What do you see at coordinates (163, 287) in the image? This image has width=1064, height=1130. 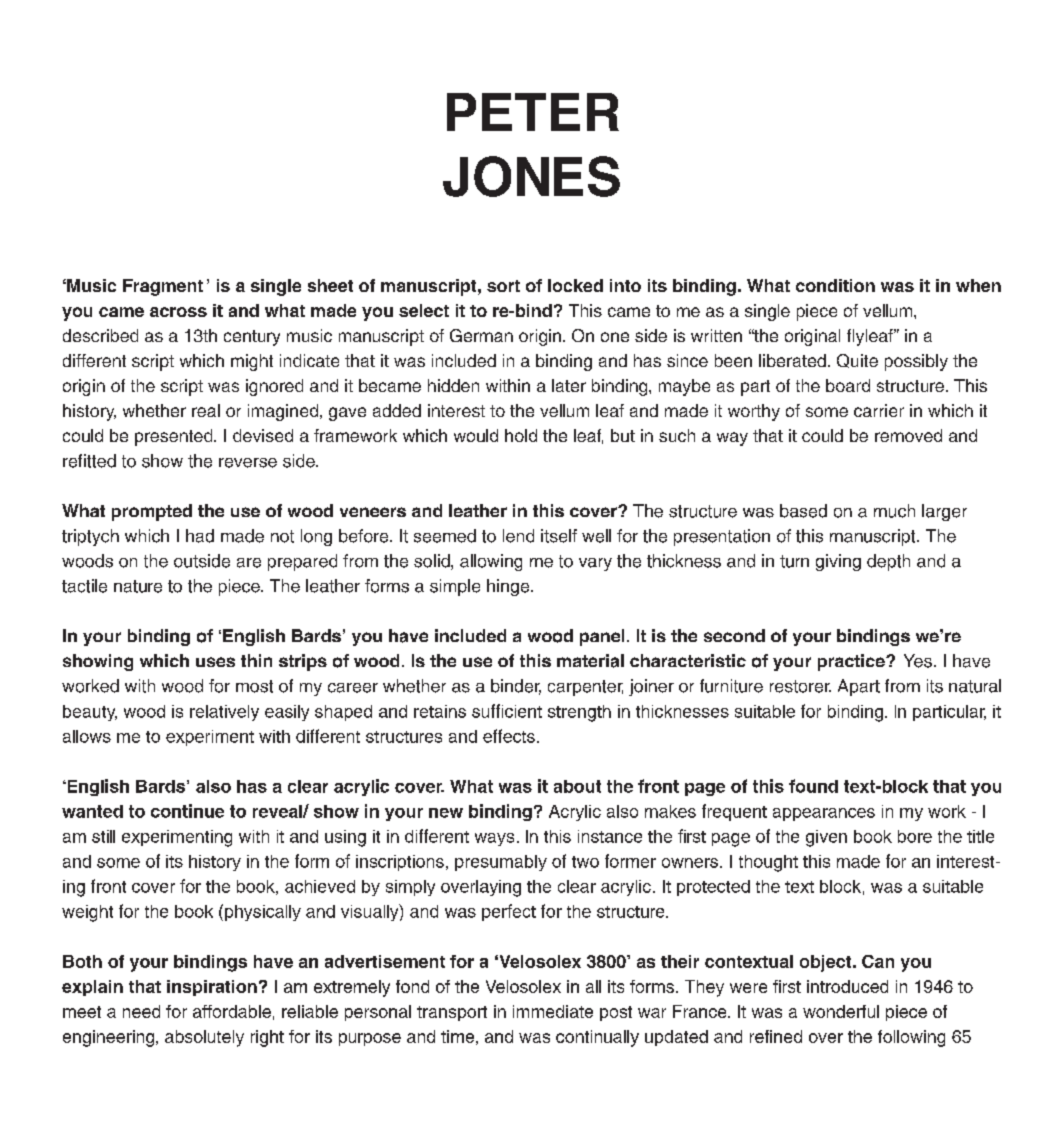 I see `Fragment` at bounding box center [163, 287].
